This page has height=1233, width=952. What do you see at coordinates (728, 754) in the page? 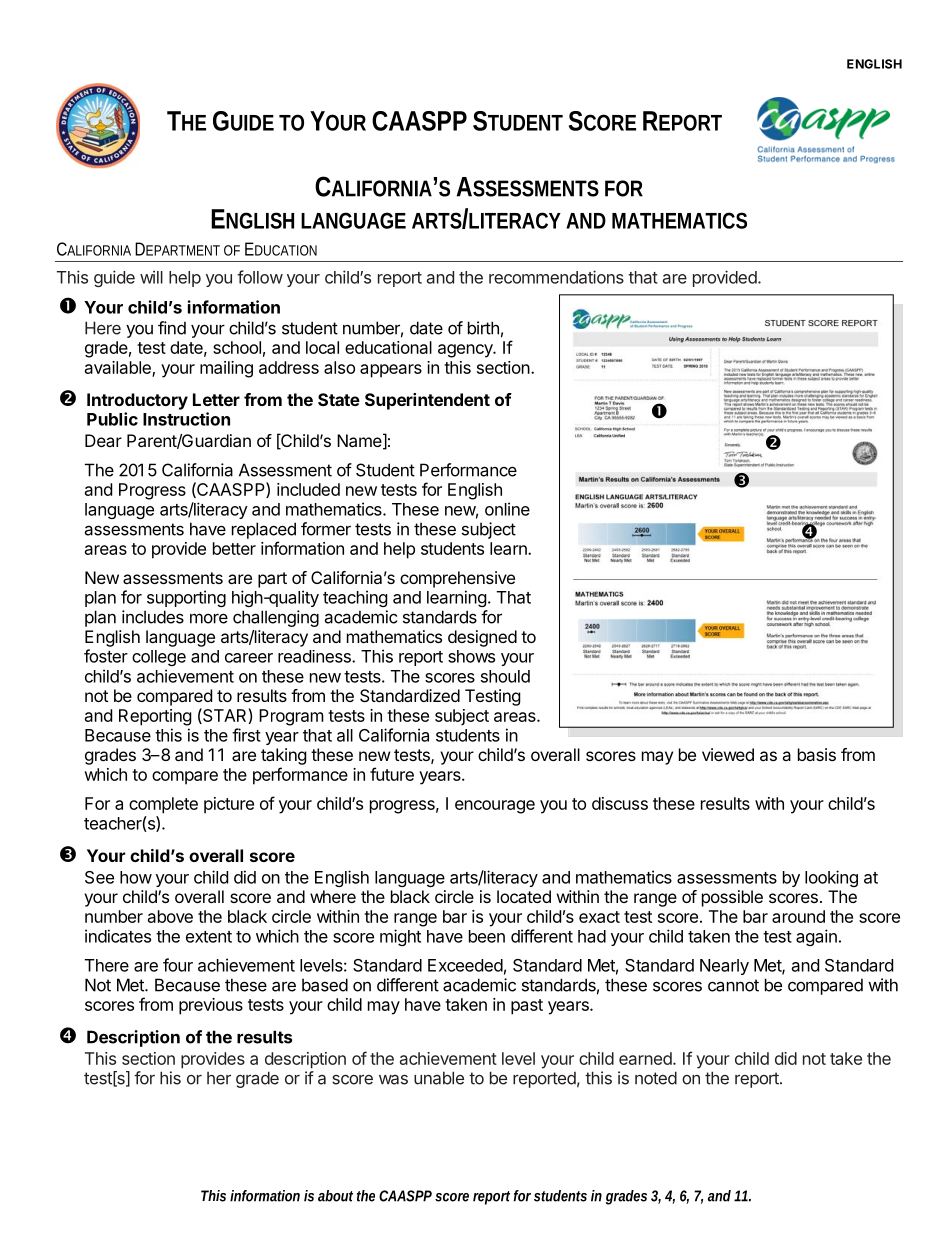
I see `viewed` at bounding box center [728, 754].
